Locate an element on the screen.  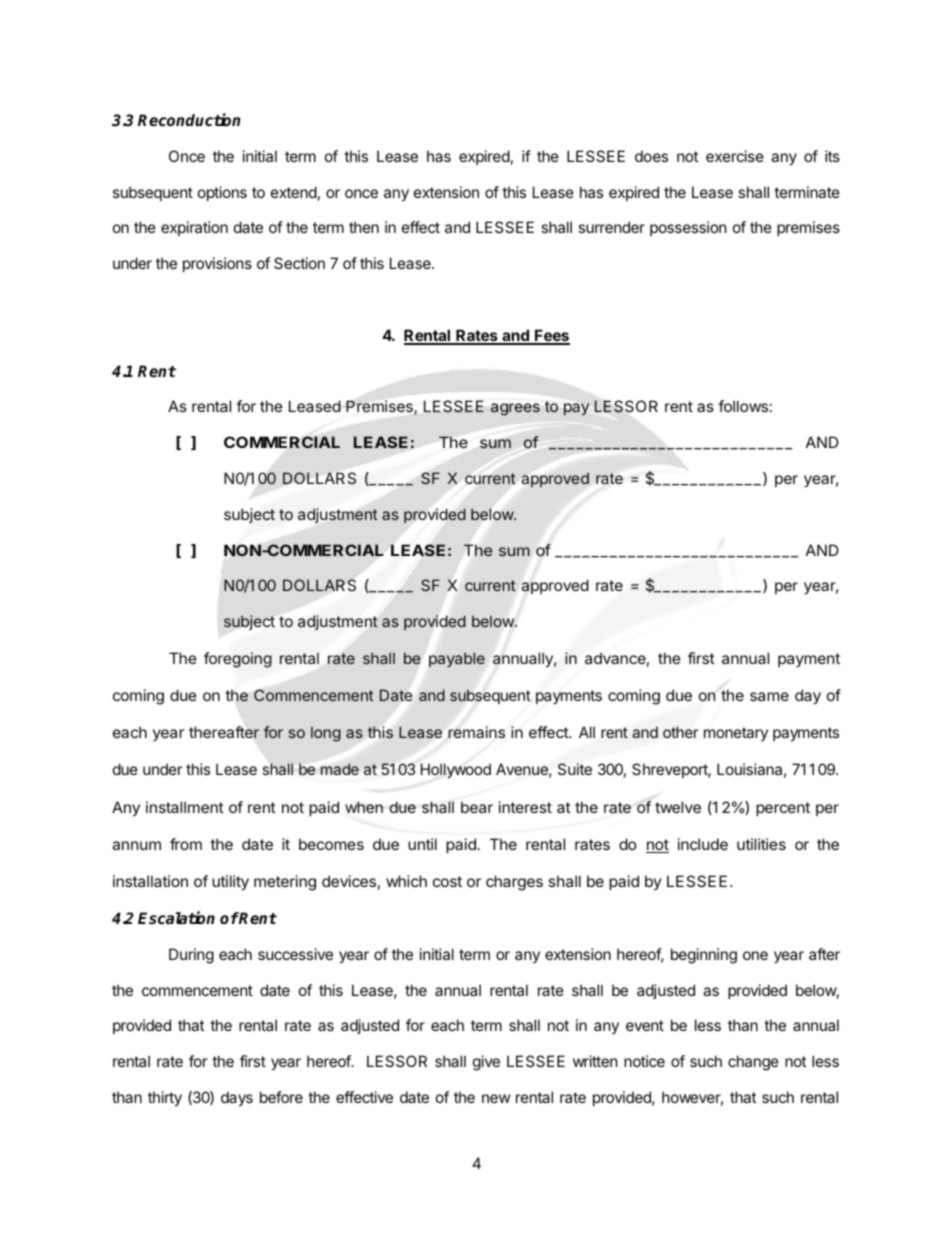
foregoing is located at coordinates (238, 660).
